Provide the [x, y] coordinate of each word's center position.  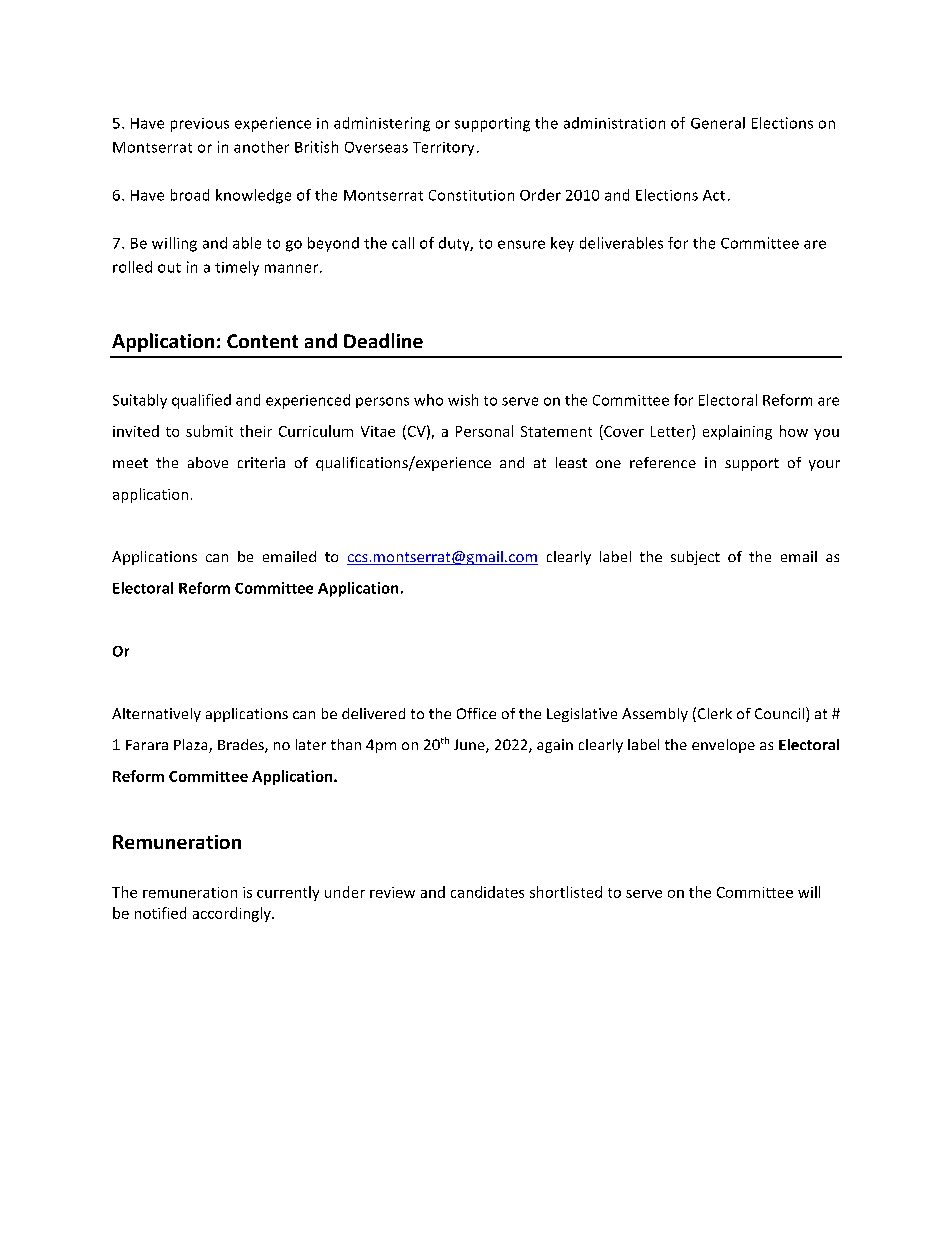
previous [200, 125]
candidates [487, 892]
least [571, 462]
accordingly [233, 914]
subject [695, 558]
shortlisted [566, 892]
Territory [443, 149]
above [208, 462]
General [718, 123]
